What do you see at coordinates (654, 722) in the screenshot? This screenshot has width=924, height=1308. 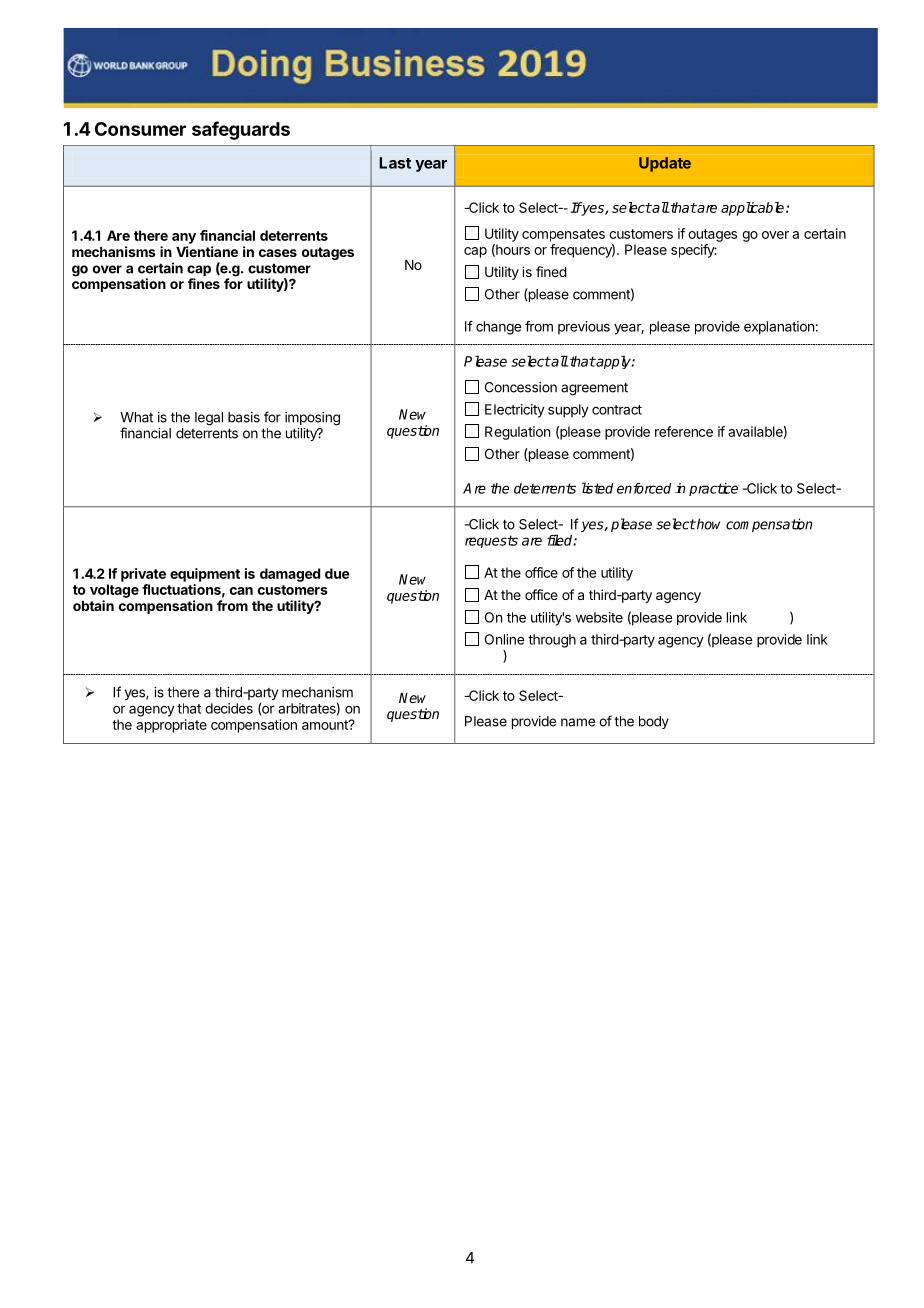 I see `body` at bounding box center [654, 722].
